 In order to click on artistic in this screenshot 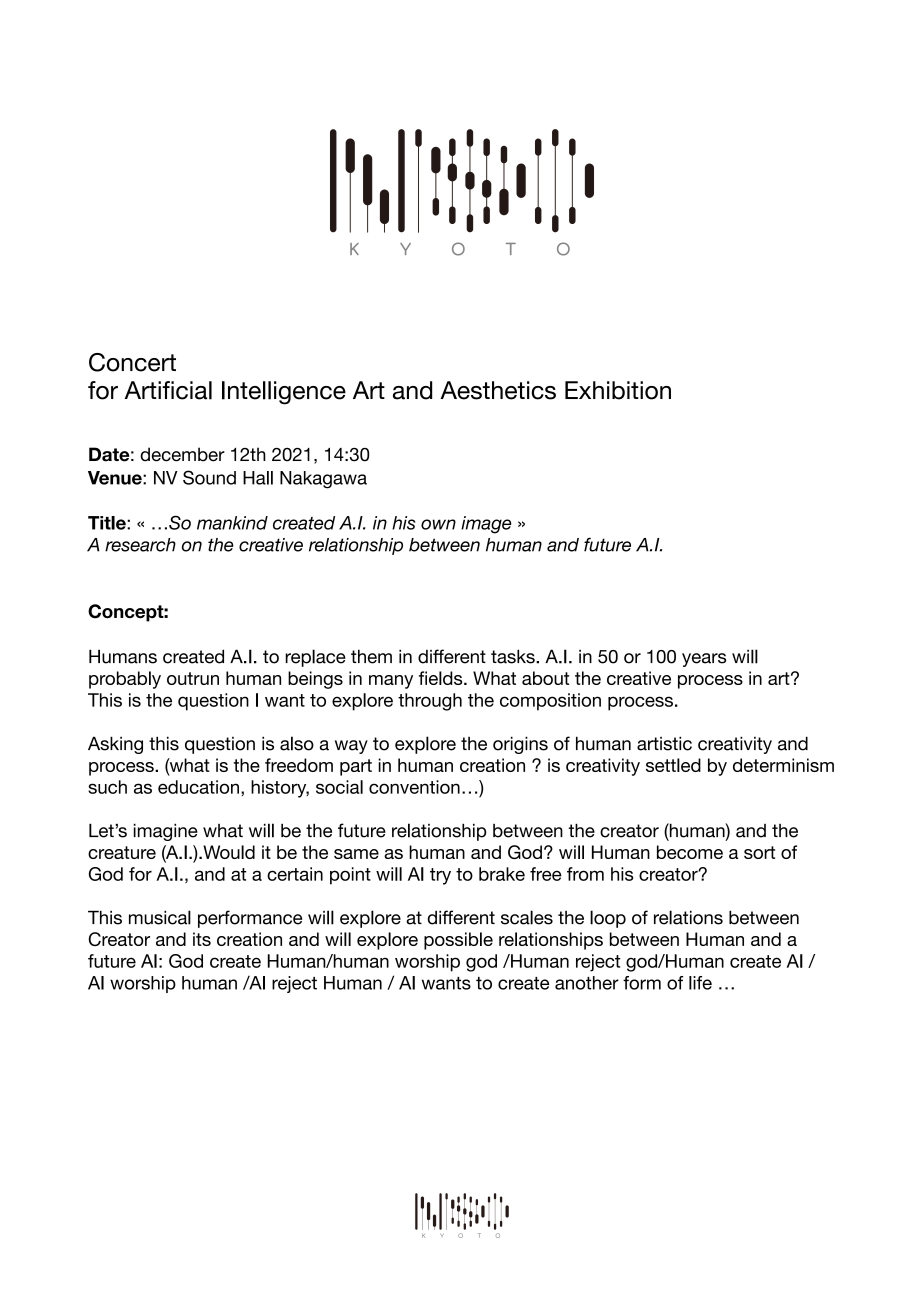, I will do `click(664, 743)`.
